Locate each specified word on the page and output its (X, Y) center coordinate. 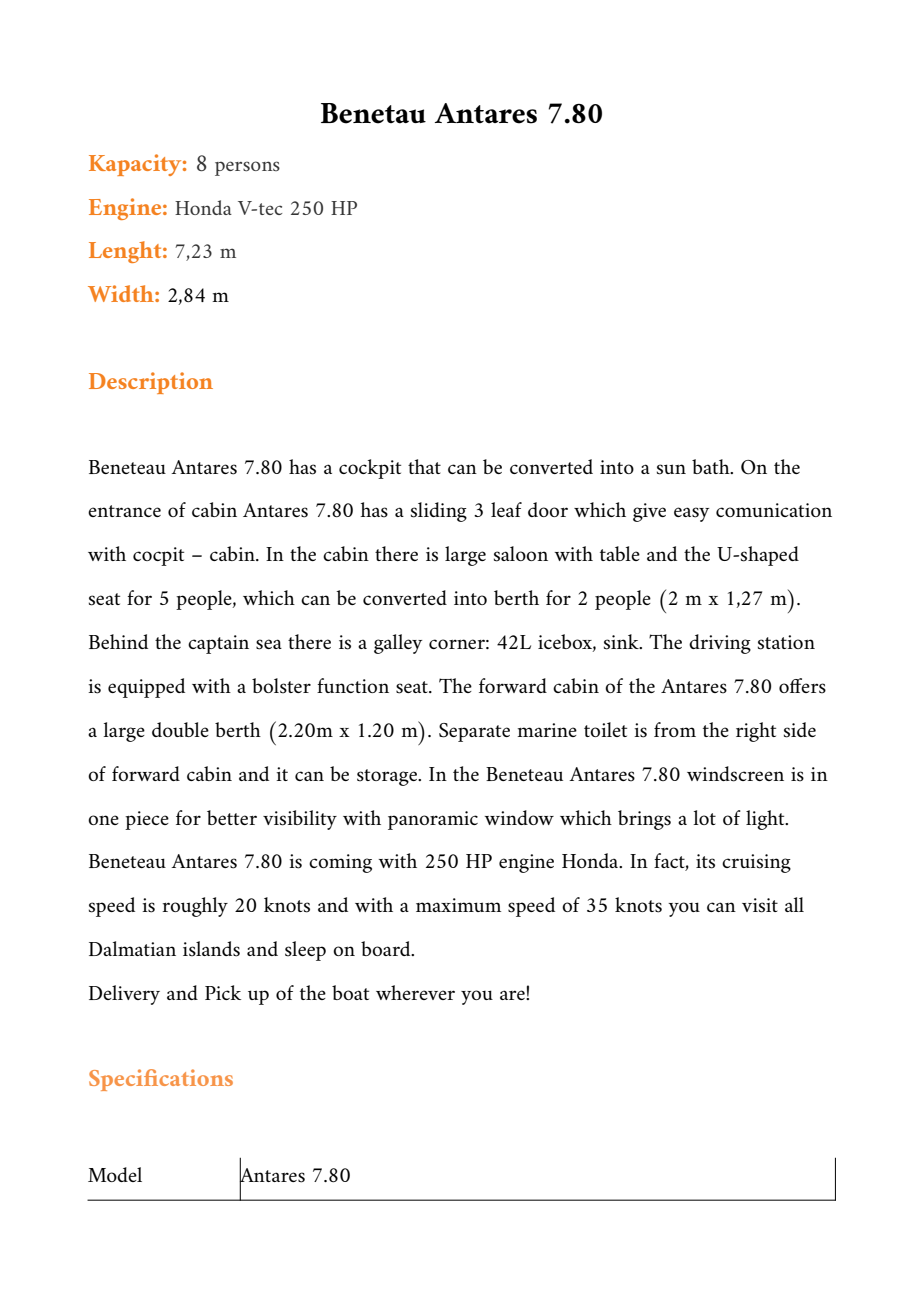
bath (712, 466)
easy (691, 514)
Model (115, 1174)
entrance (124, 511)
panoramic (433, 820)
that (424, 466)
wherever (415, 992)
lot (705, 817)
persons (247, 168)
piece (147, 820)
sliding (439, 512)
